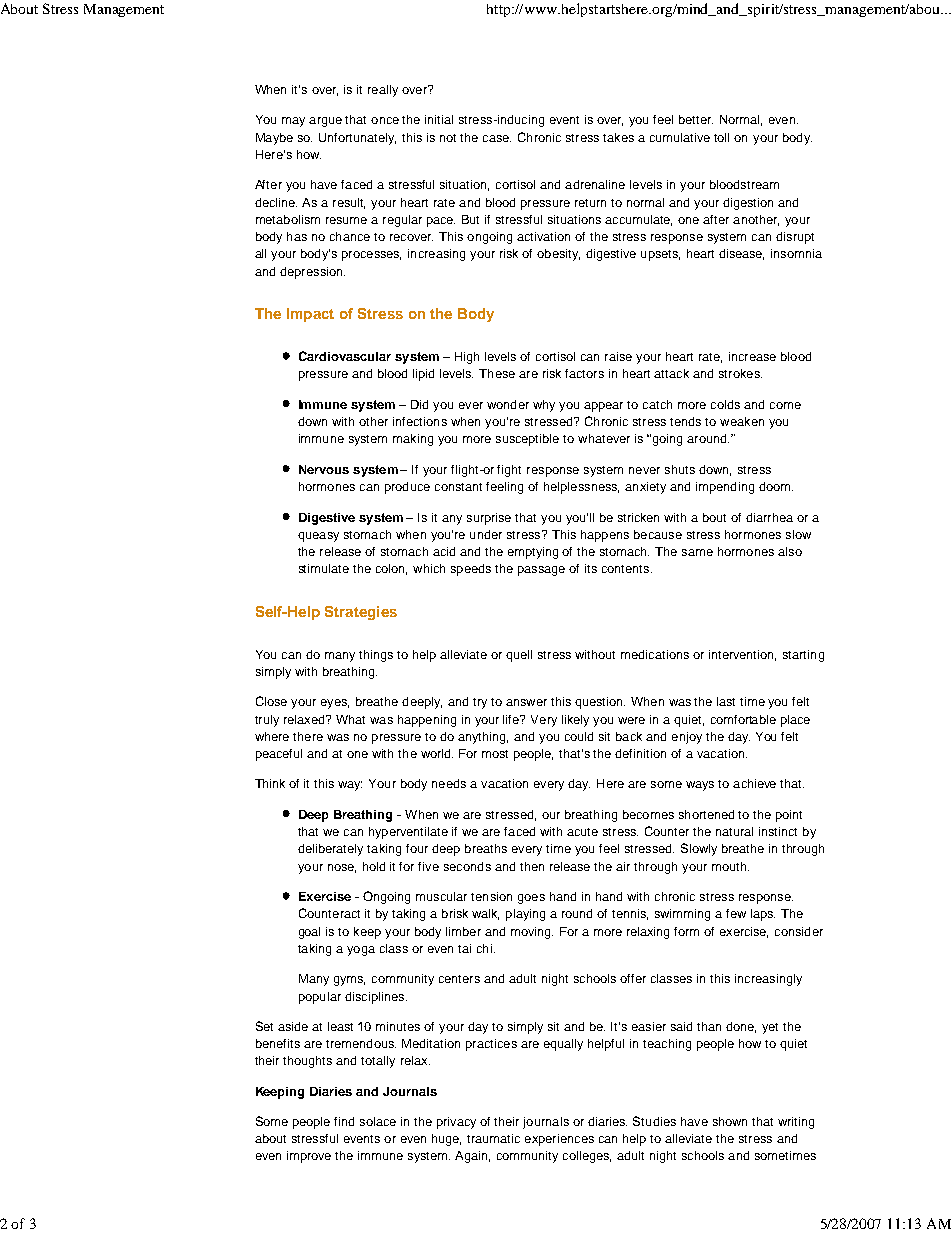  I want to click on toll, so click(721, 137).
